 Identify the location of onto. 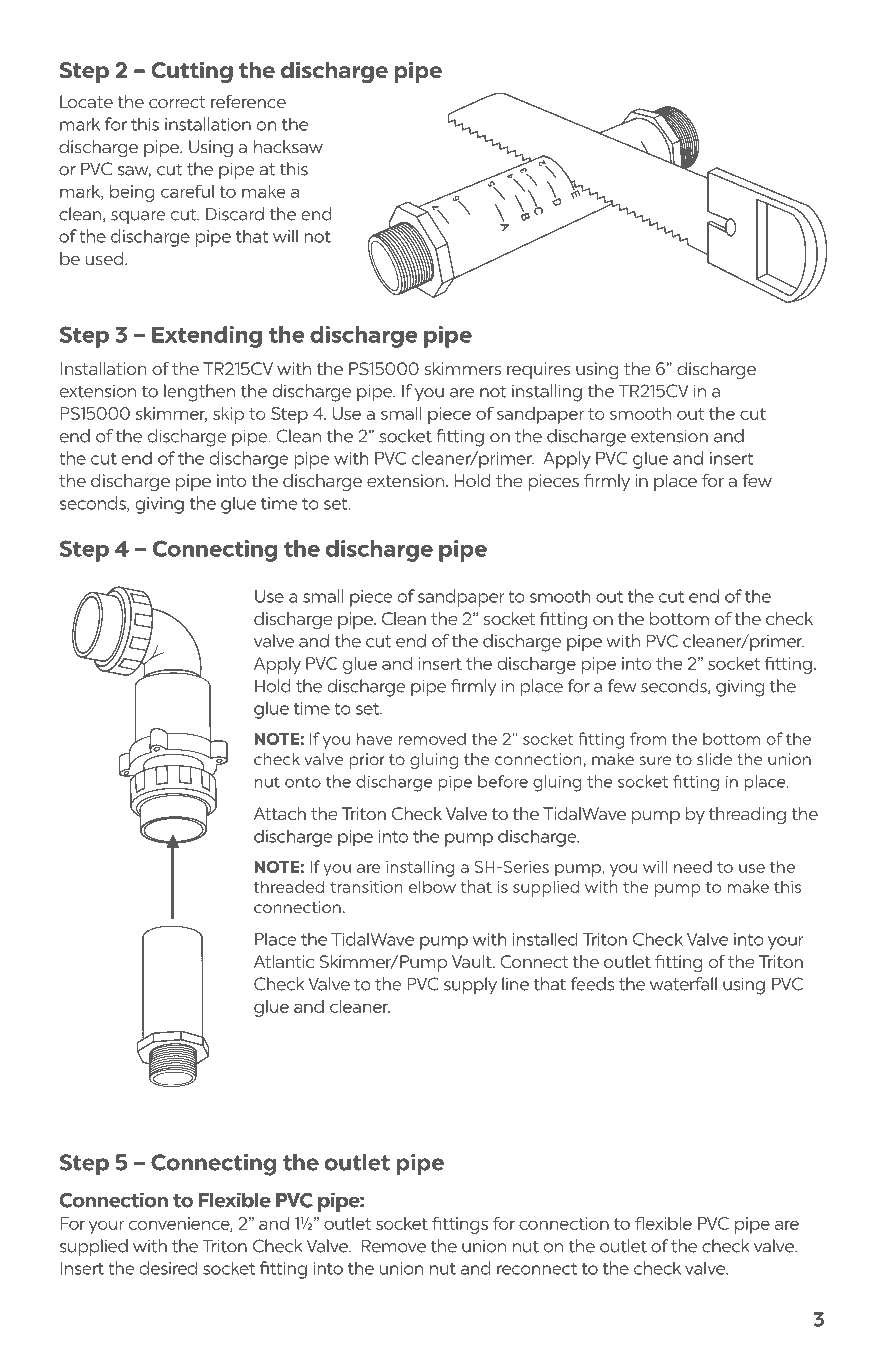
(303, 782).
